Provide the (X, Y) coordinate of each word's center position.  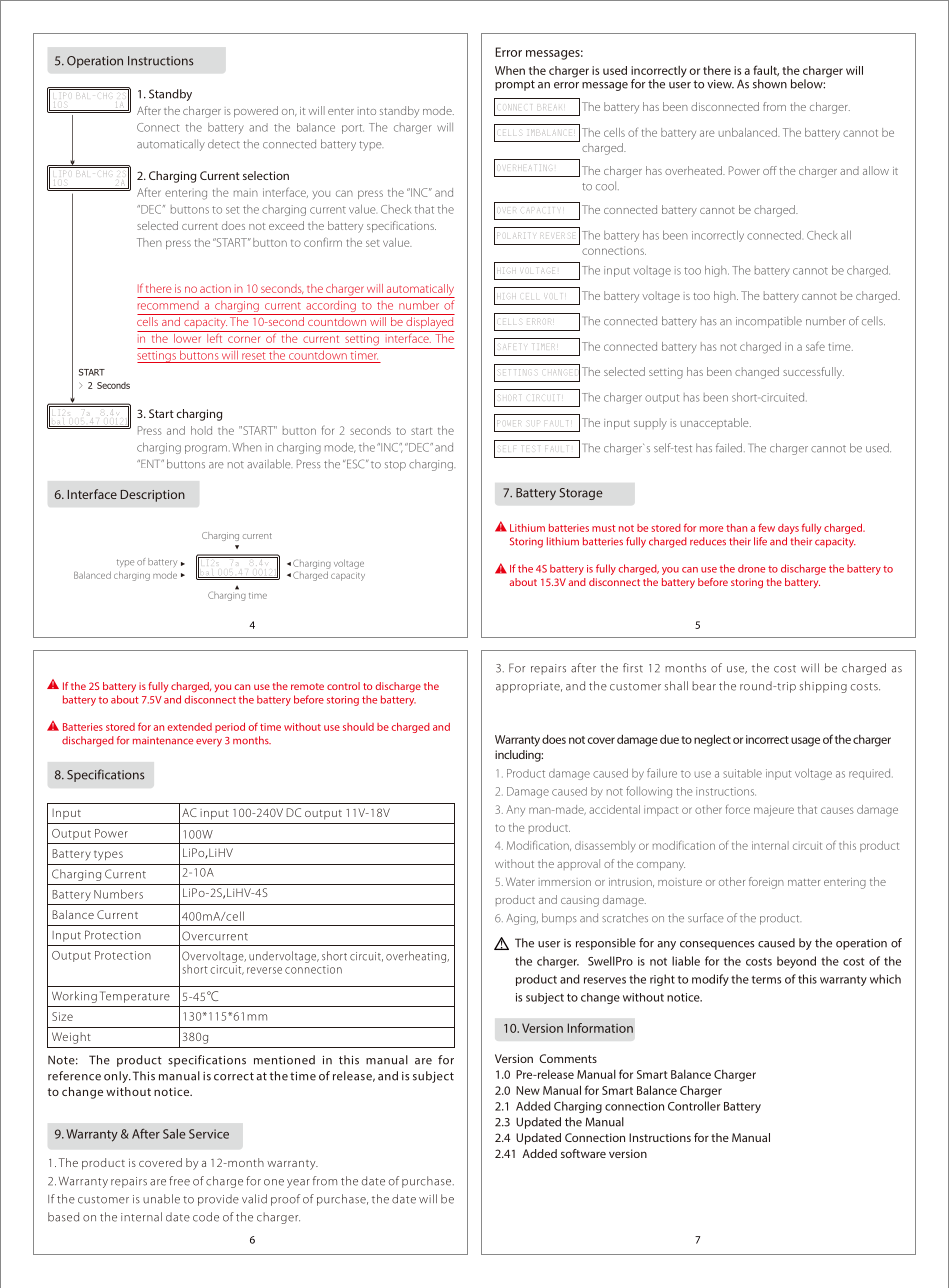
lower (188, 337)
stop (395, 466)
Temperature (135, 997)
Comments (568, 1058)
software (583, 1153)
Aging (522, 919)
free (179, 1181)
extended (190, 727)
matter (804, 882)
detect (224, 144)
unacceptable (716, 423)
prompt (515, 85)
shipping (823, 687)
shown (770, 84)
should (358, 727)
